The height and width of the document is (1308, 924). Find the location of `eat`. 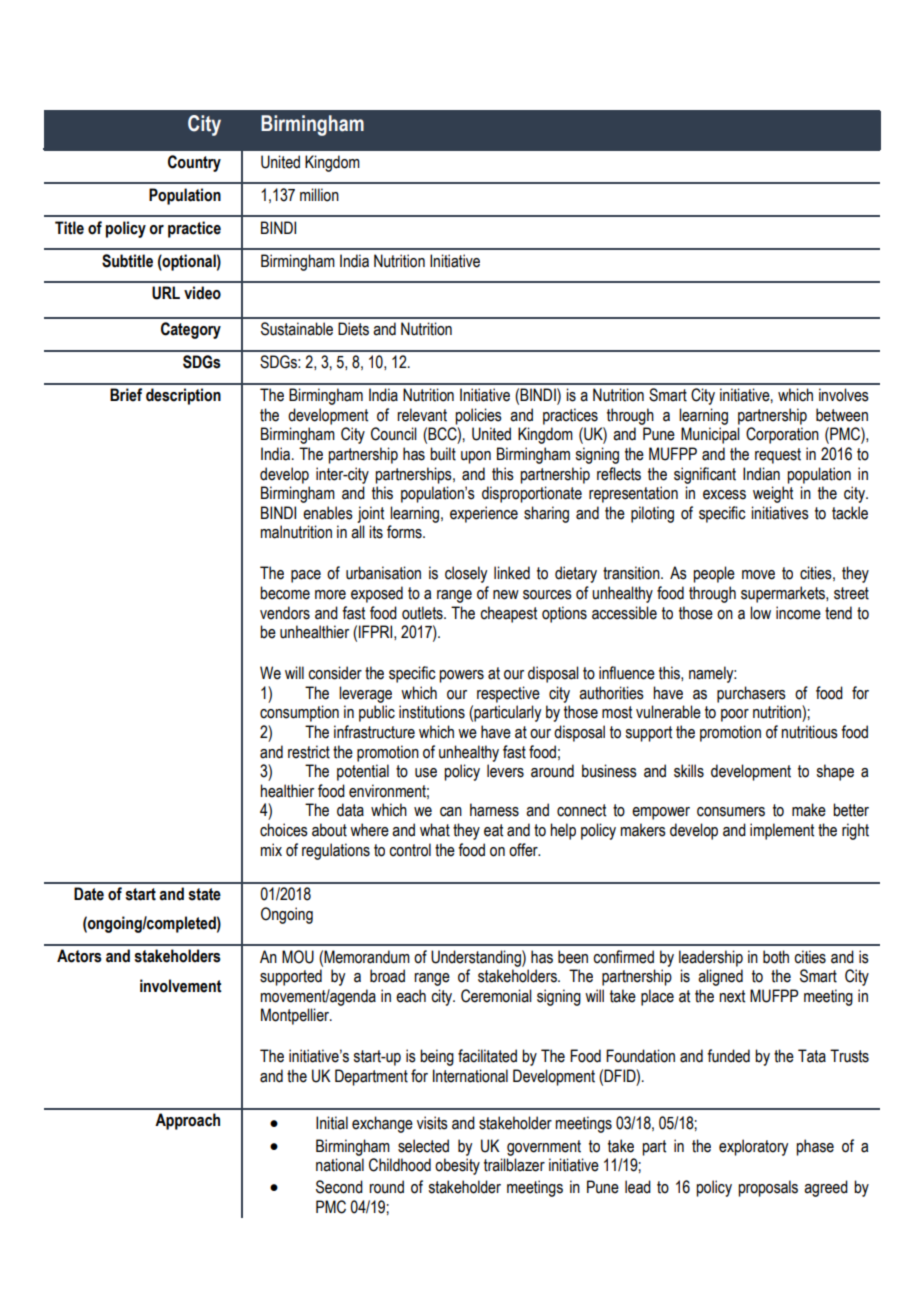

eat is located at coordinates (493, 830).
